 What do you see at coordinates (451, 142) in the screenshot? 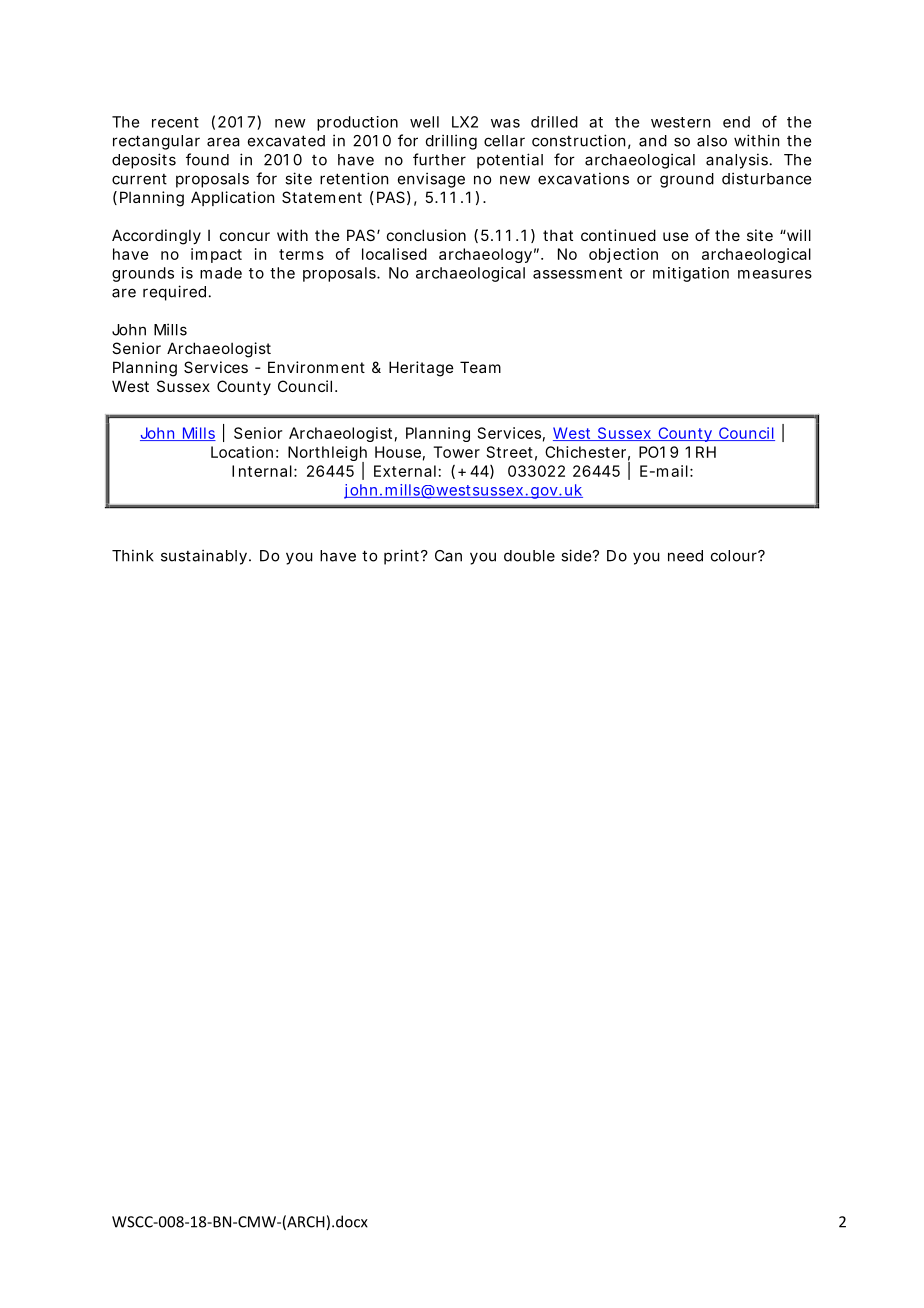
I see `drilling` at bounding box center [451, 142].
